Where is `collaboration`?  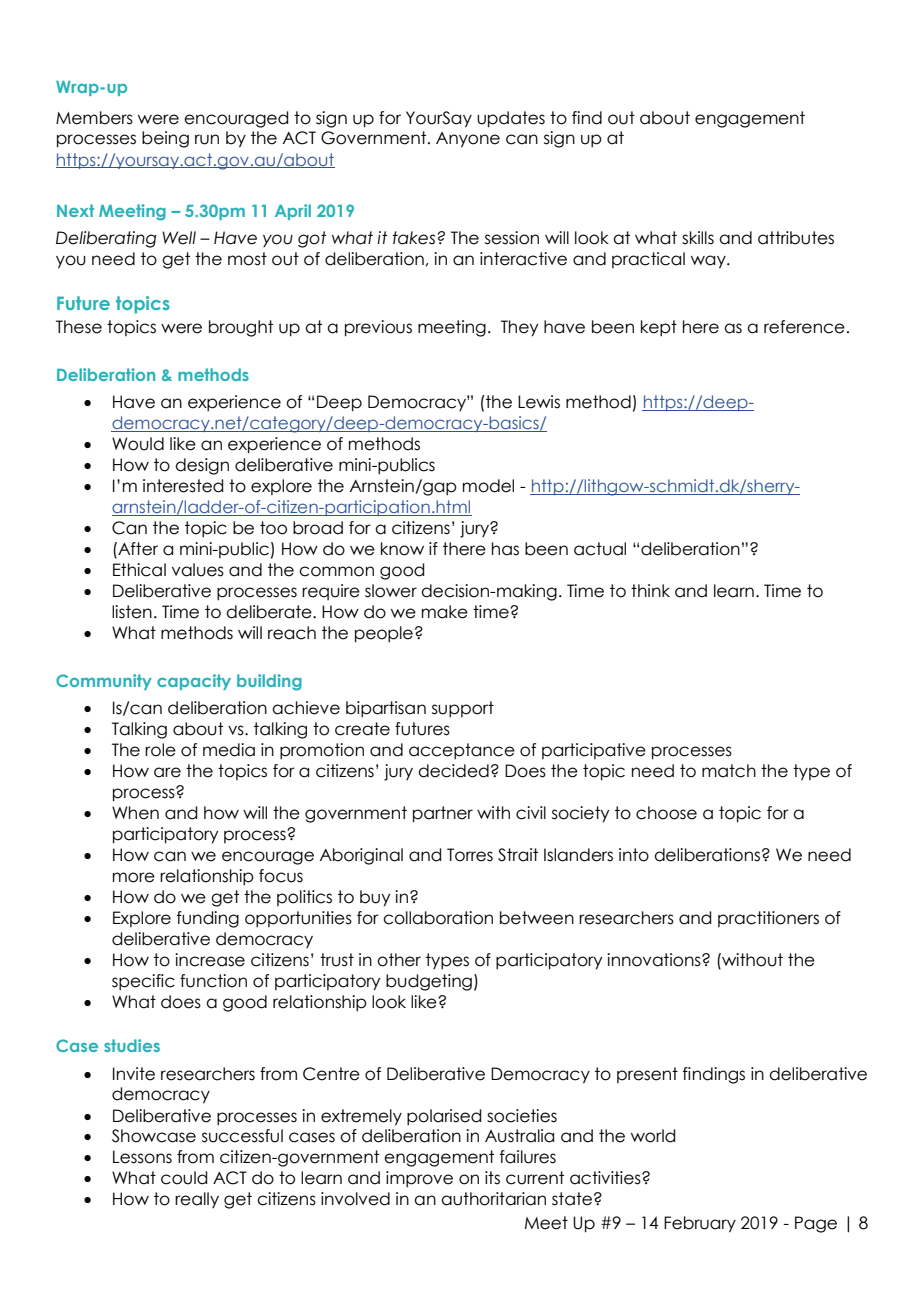
collaboration is located at coordinates (438, 918).
